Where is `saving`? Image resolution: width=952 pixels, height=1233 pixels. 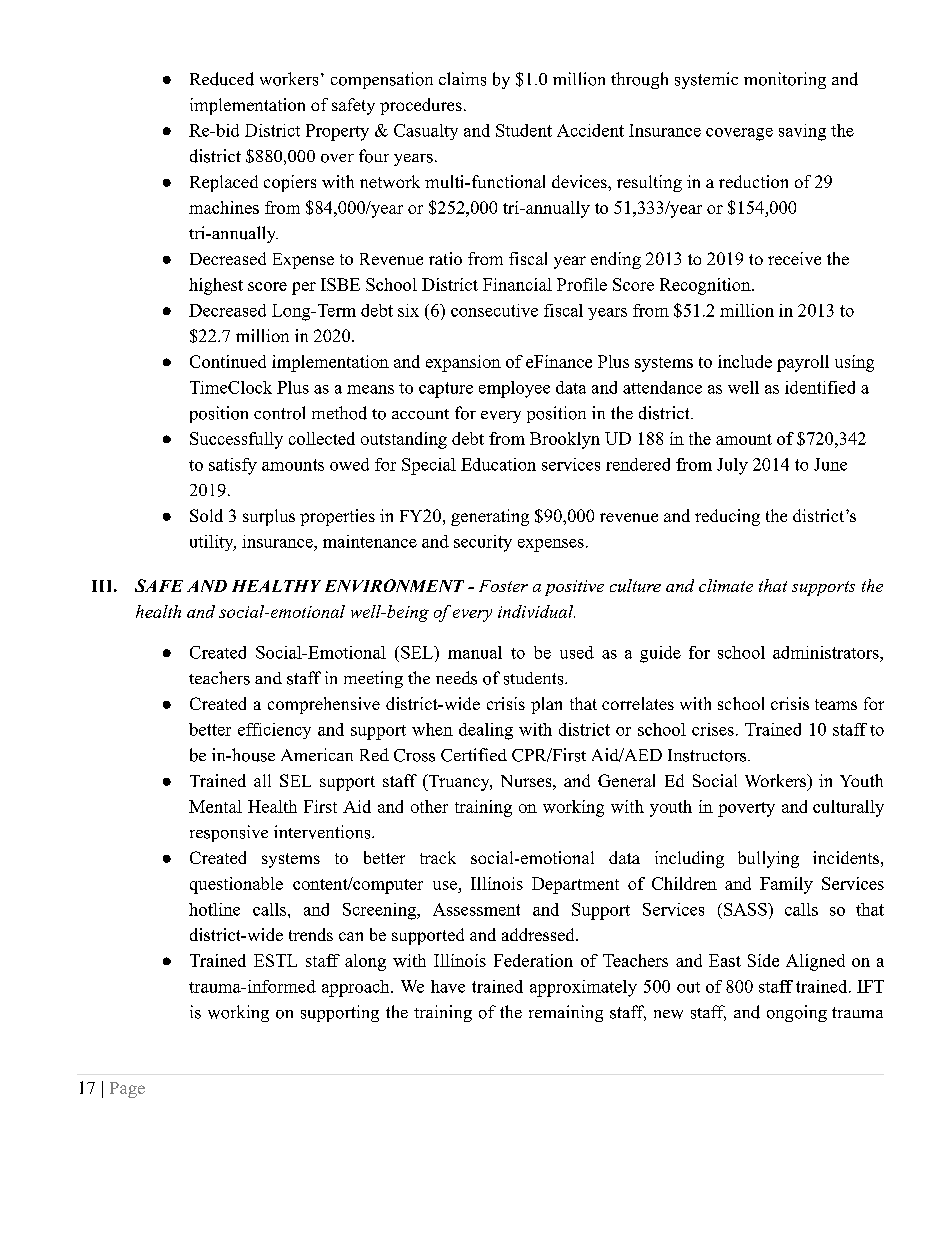
saving is located at coordinates (802, 132).
